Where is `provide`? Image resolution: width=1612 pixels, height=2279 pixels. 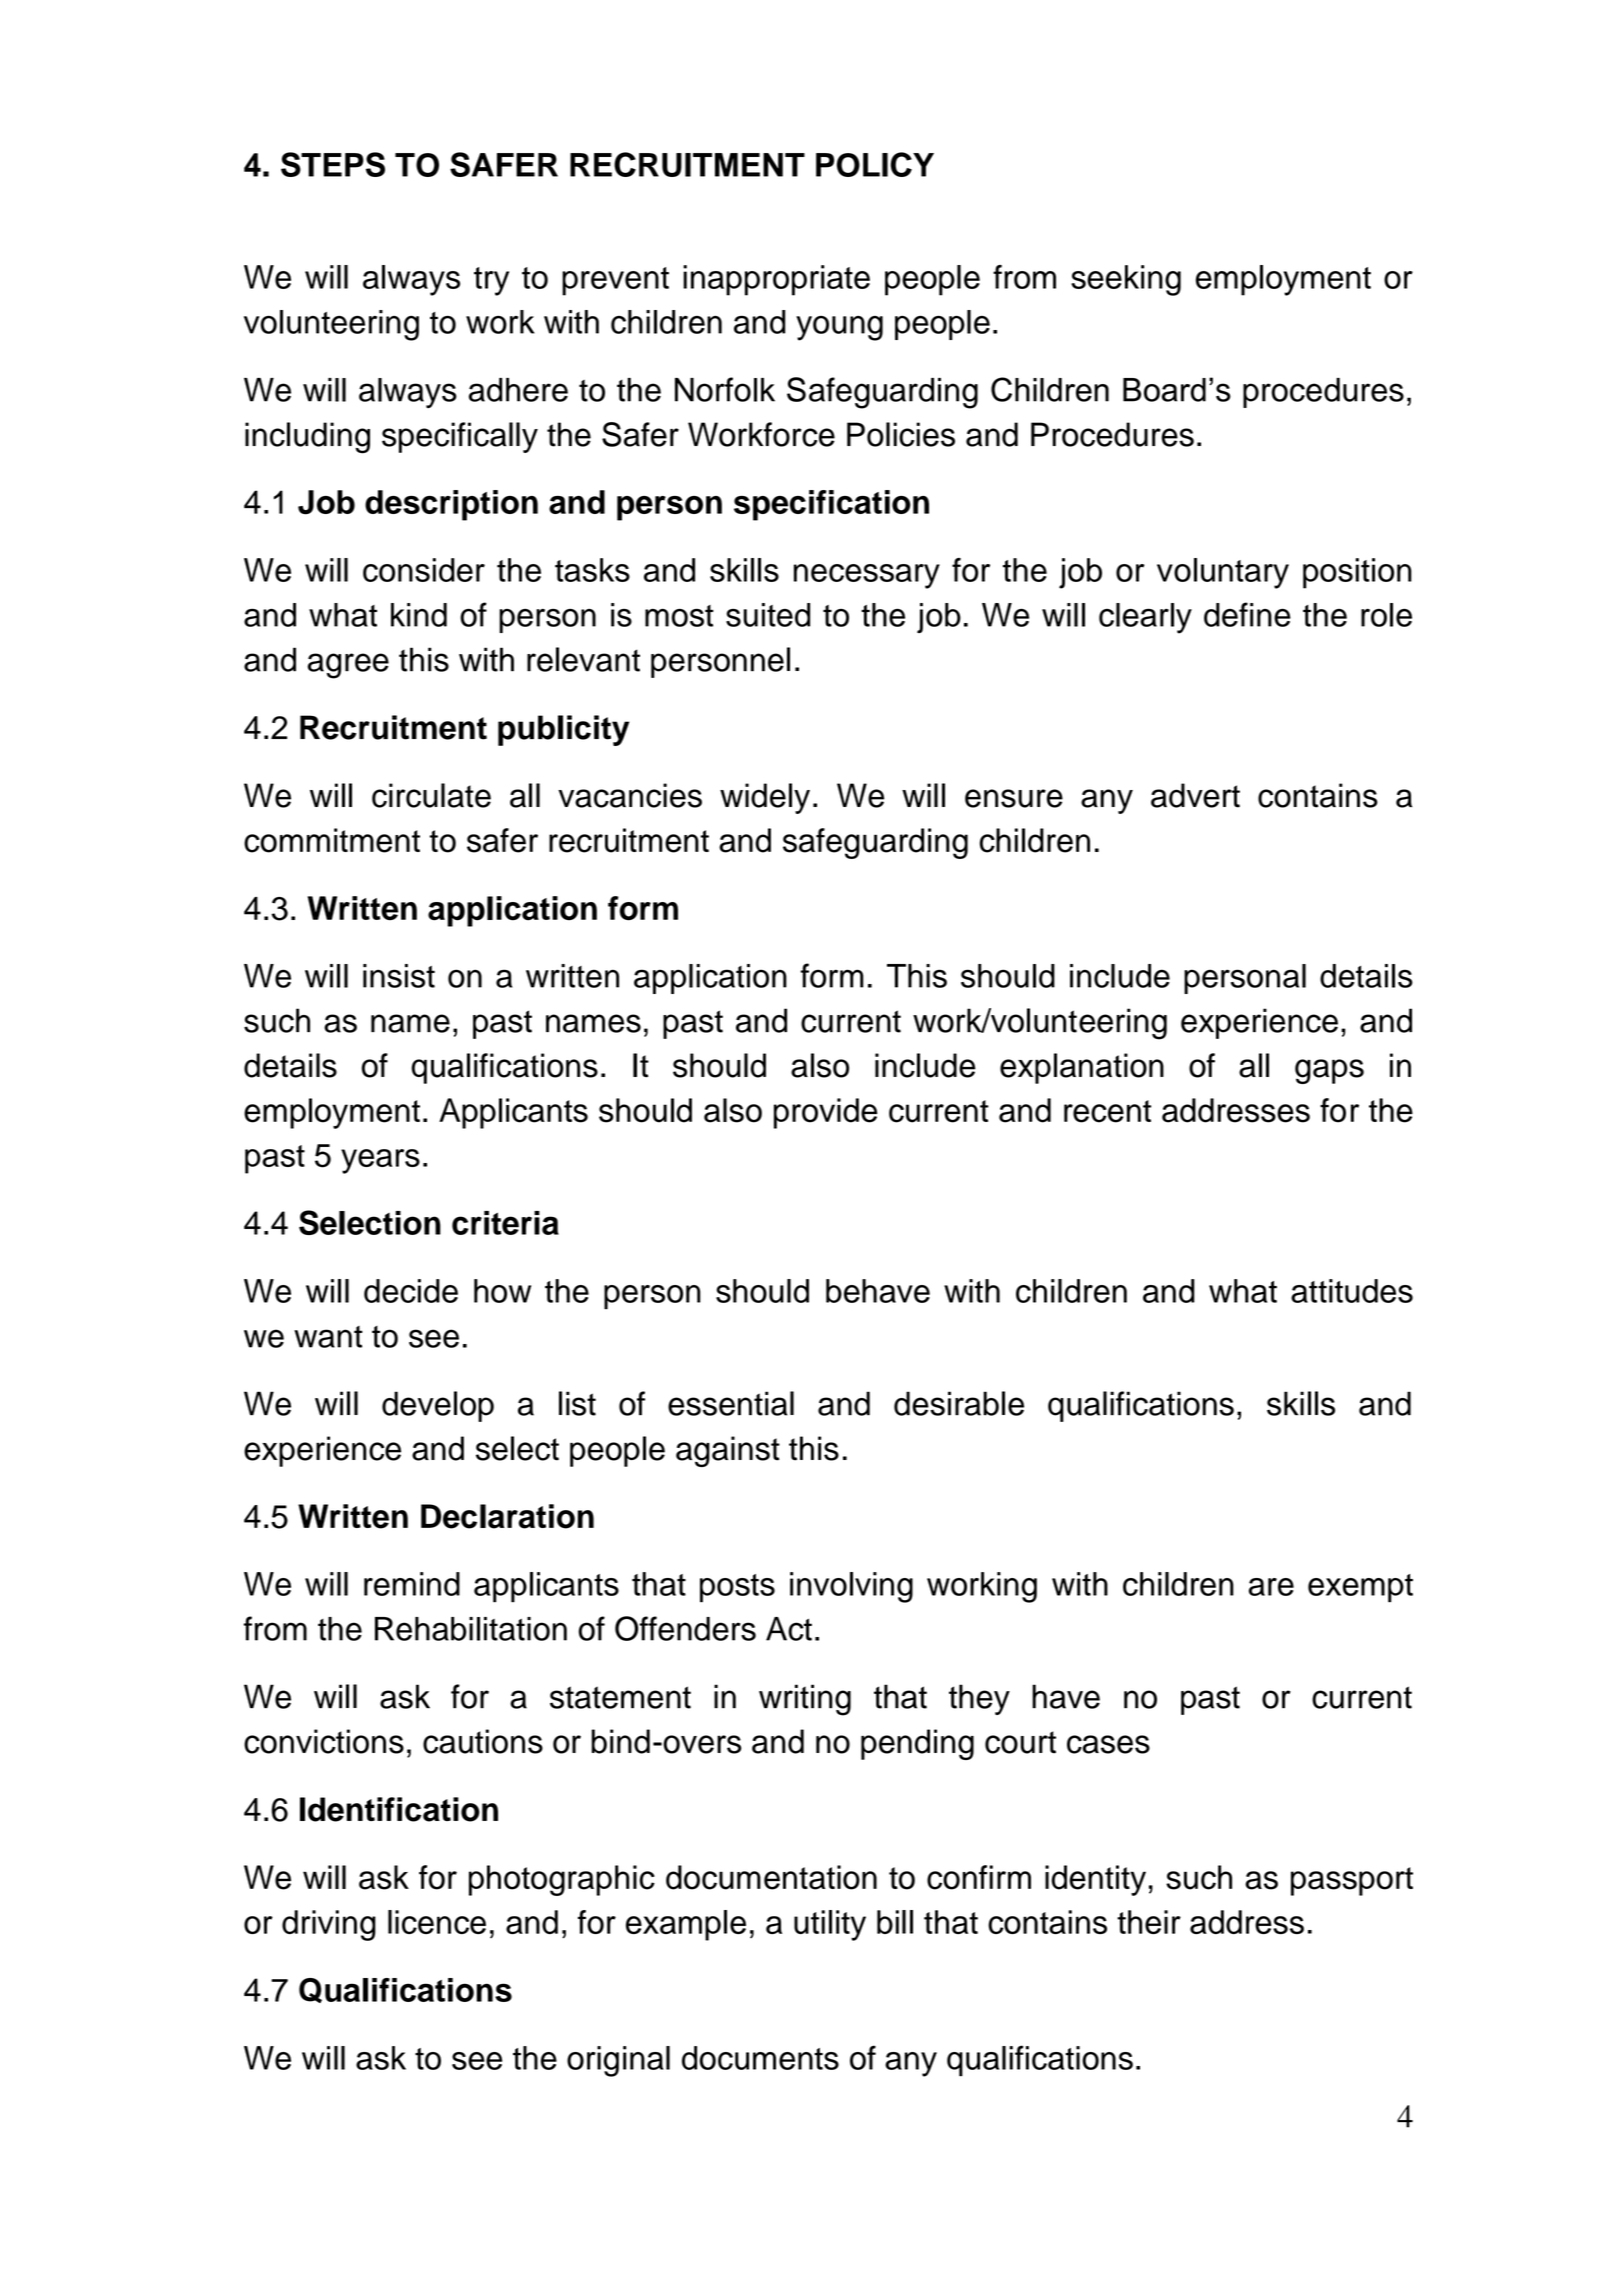 provide is located at coordinates (825, 1113).
